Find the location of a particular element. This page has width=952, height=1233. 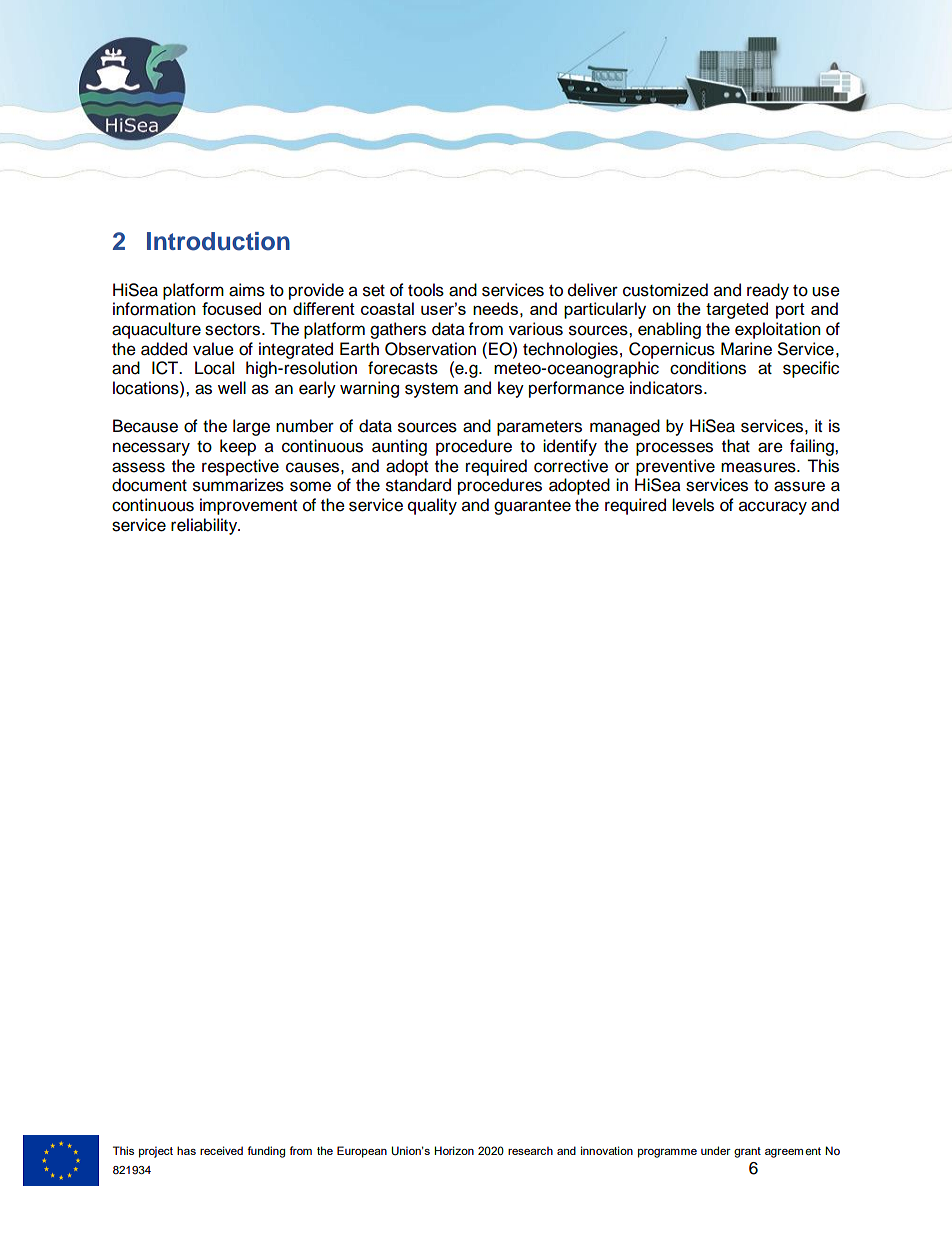

ready is located at coordinates (768, 291).
